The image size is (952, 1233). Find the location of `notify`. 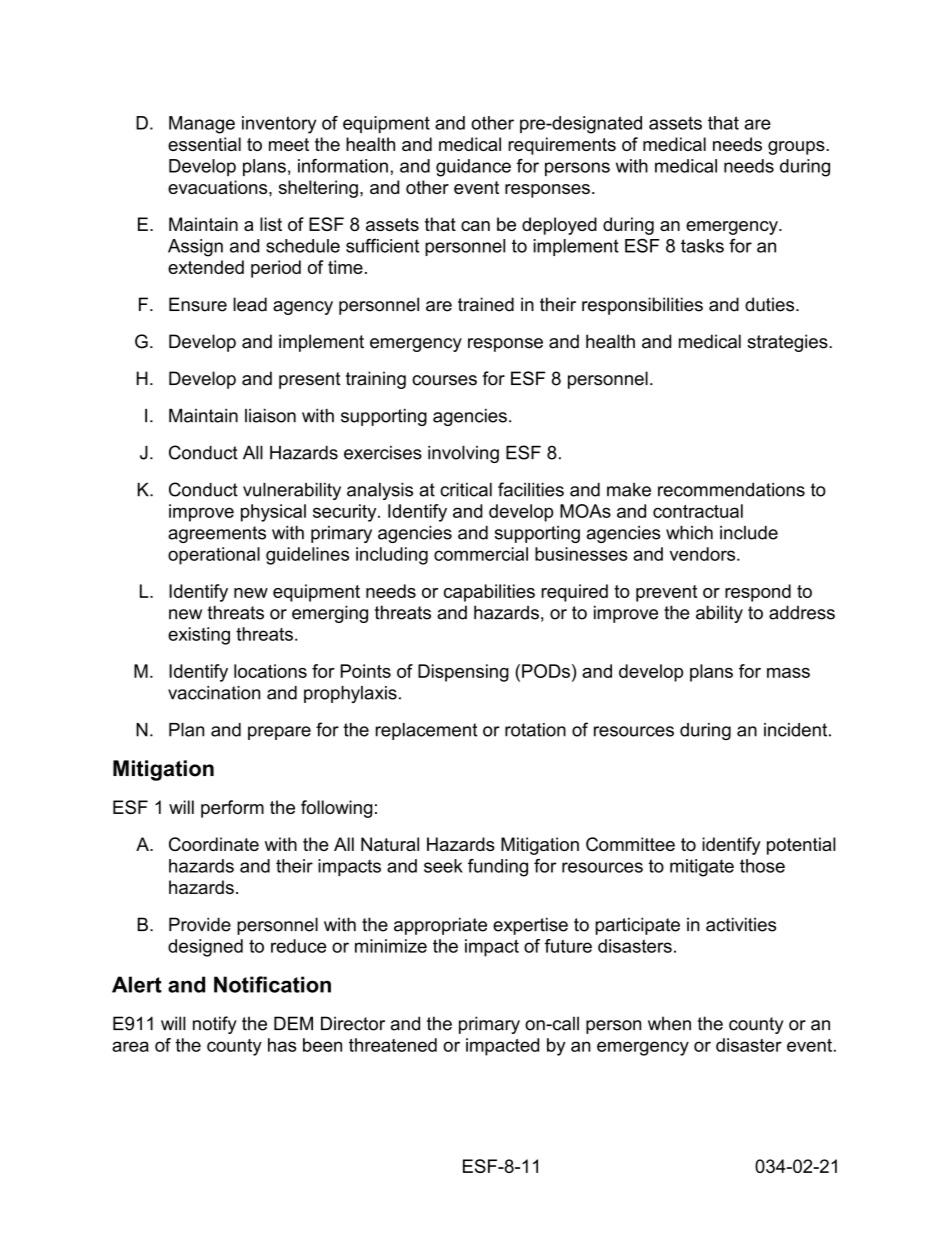

notify is located at coordinates (215, 1025).
